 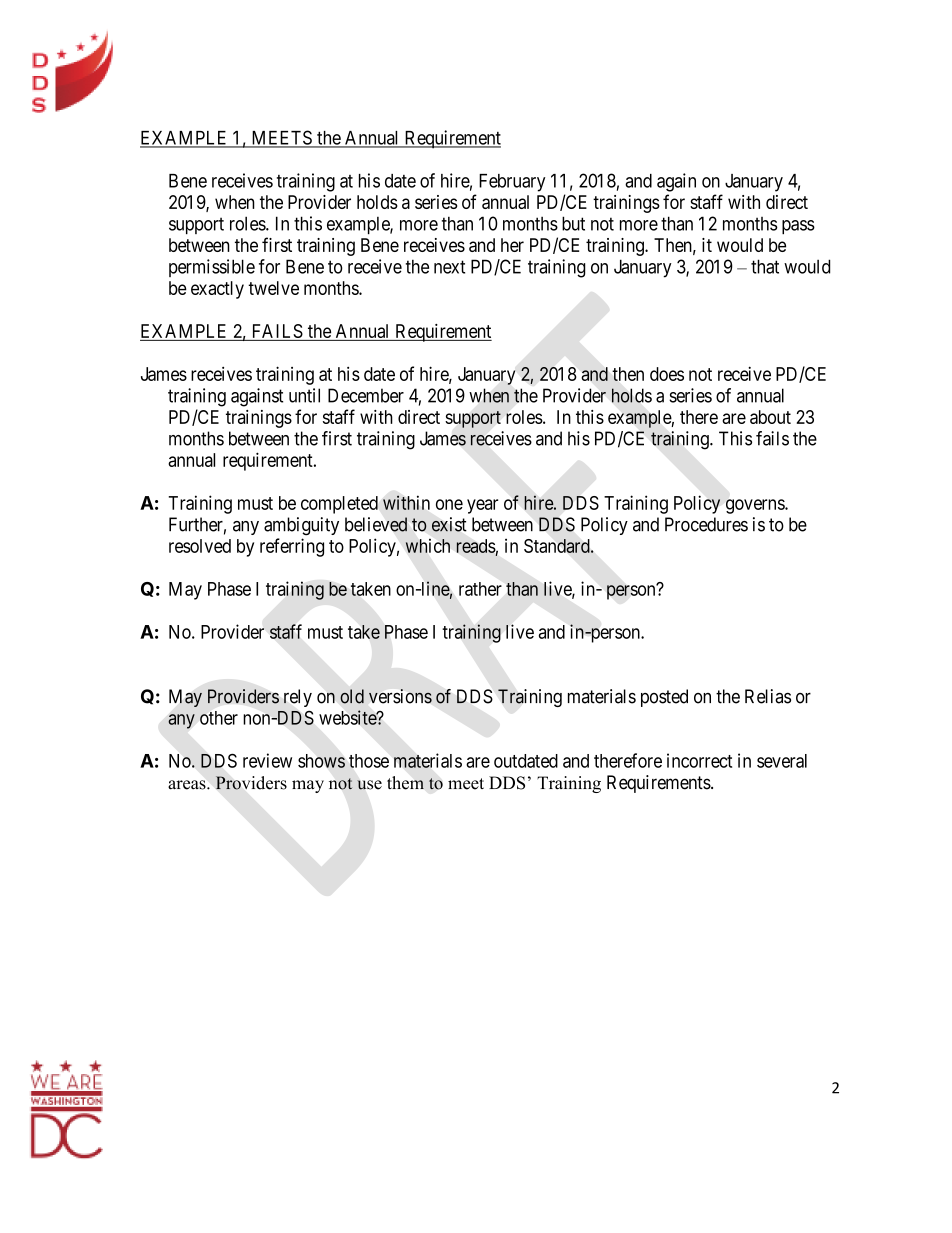 I want to click on review, so click(x=267, y=760).
